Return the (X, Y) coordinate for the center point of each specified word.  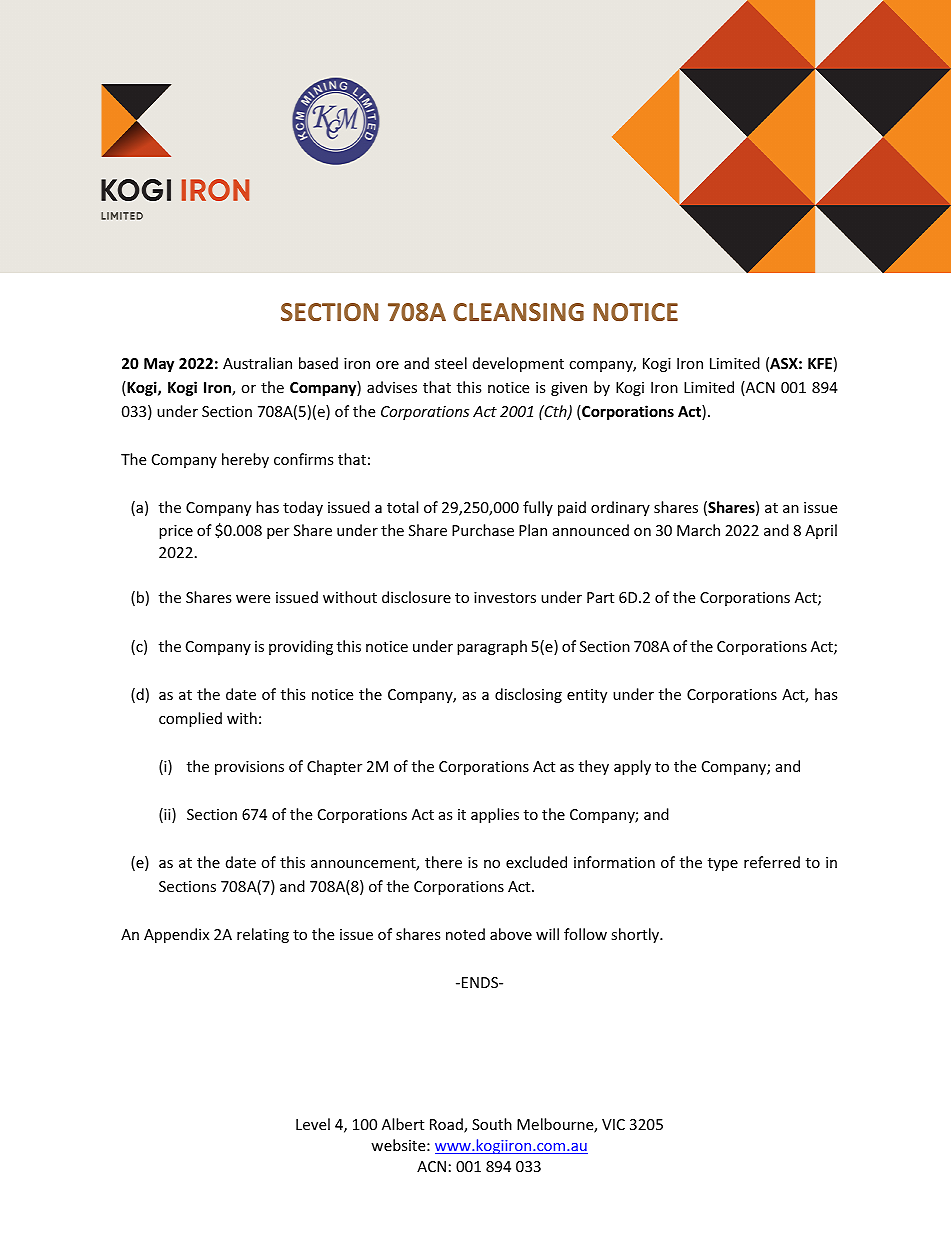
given (569, 389)
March (698, 530)
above (511, 934)
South (492, 1124)
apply (632, 767)
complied (190, 719)
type (723, 864)
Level (313, 1124)
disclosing (528, 695)
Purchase (483, 530)
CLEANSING (518, 312)
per (278, 533)
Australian (257, 363)
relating (263, 935)
